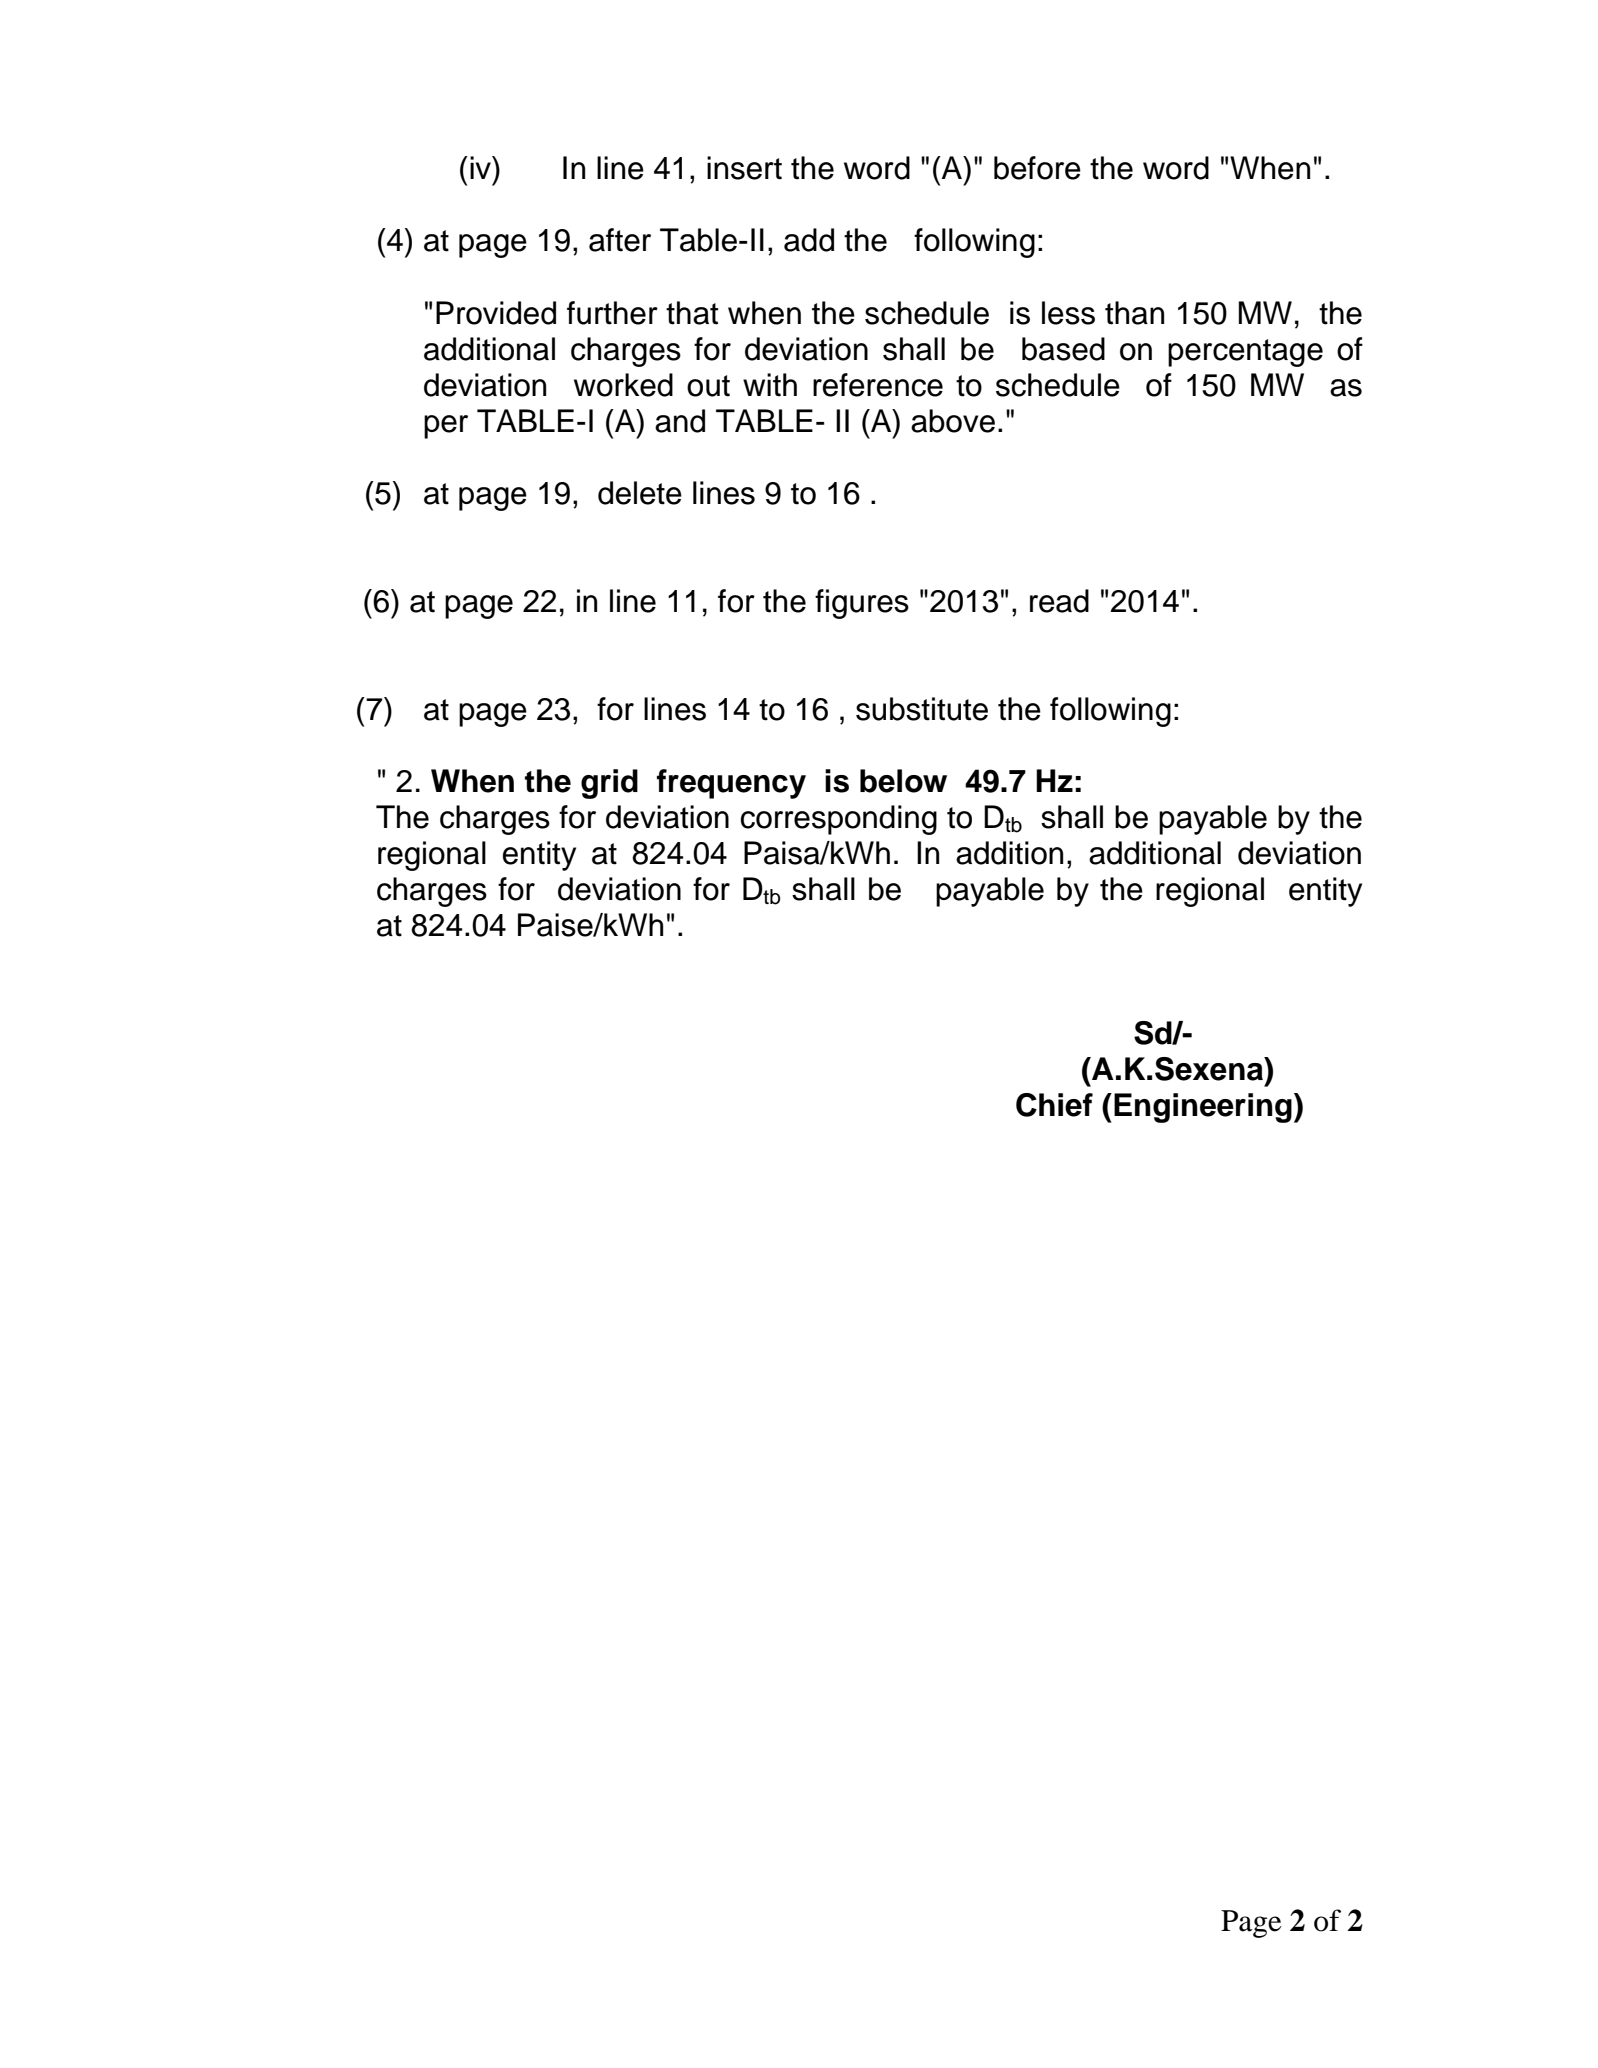  I want to click on corresponding, so click(839, 820).
